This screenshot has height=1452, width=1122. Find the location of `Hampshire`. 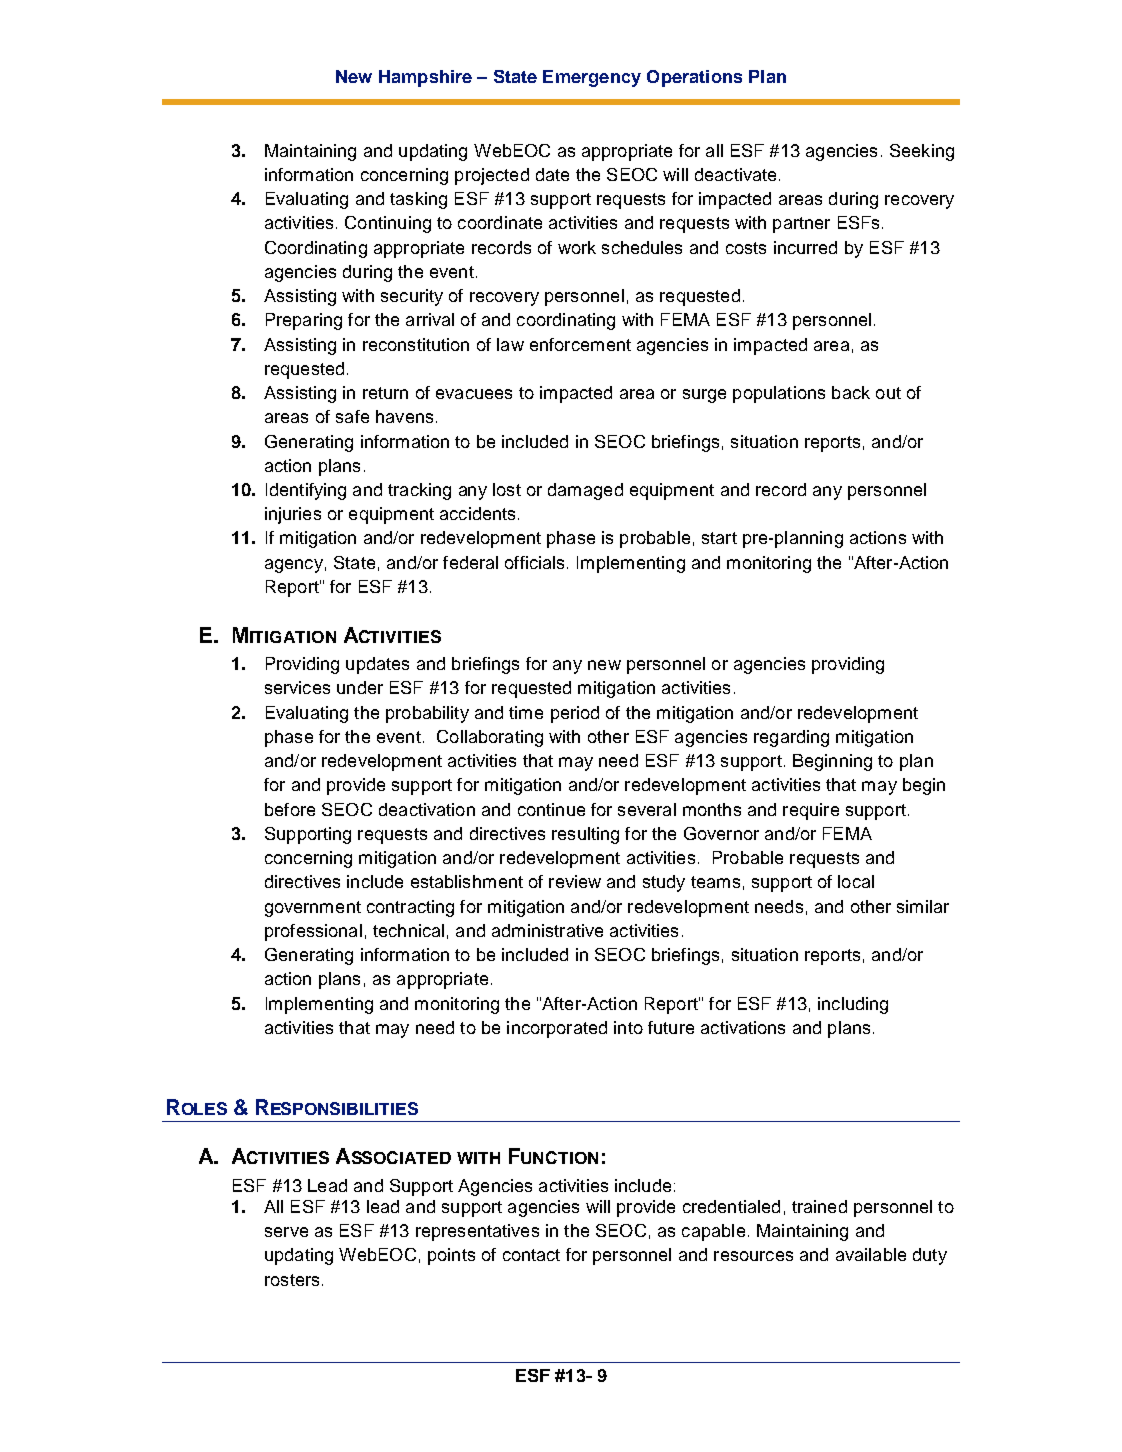

Hampshire is located at coordinates (425, 78).
